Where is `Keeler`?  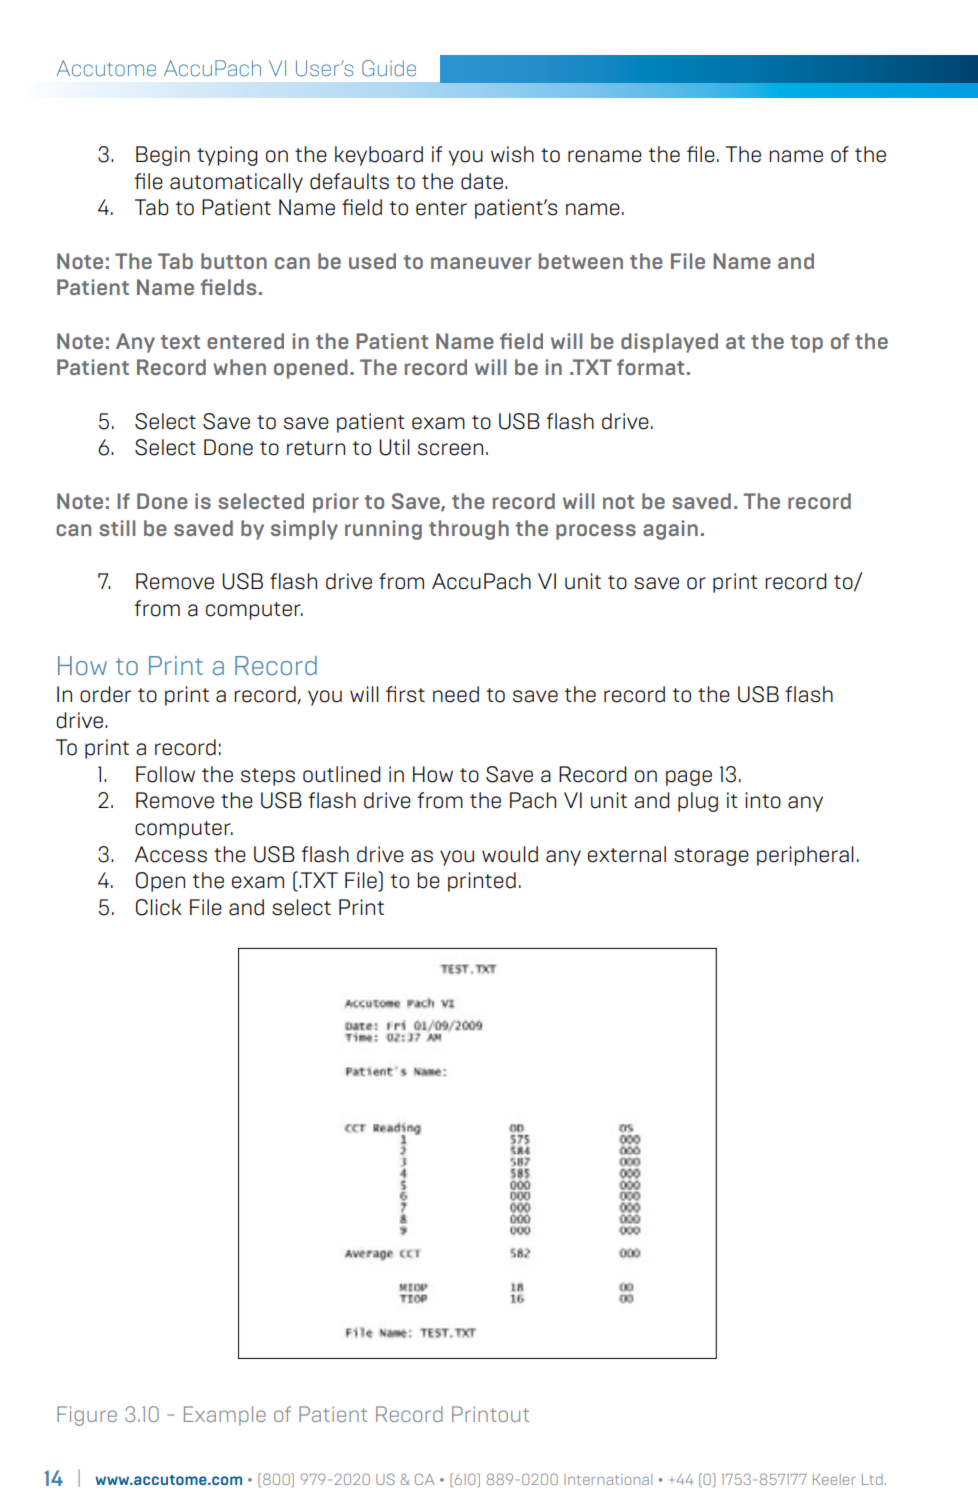 Keeler is located at coordinates (834, 1479).
